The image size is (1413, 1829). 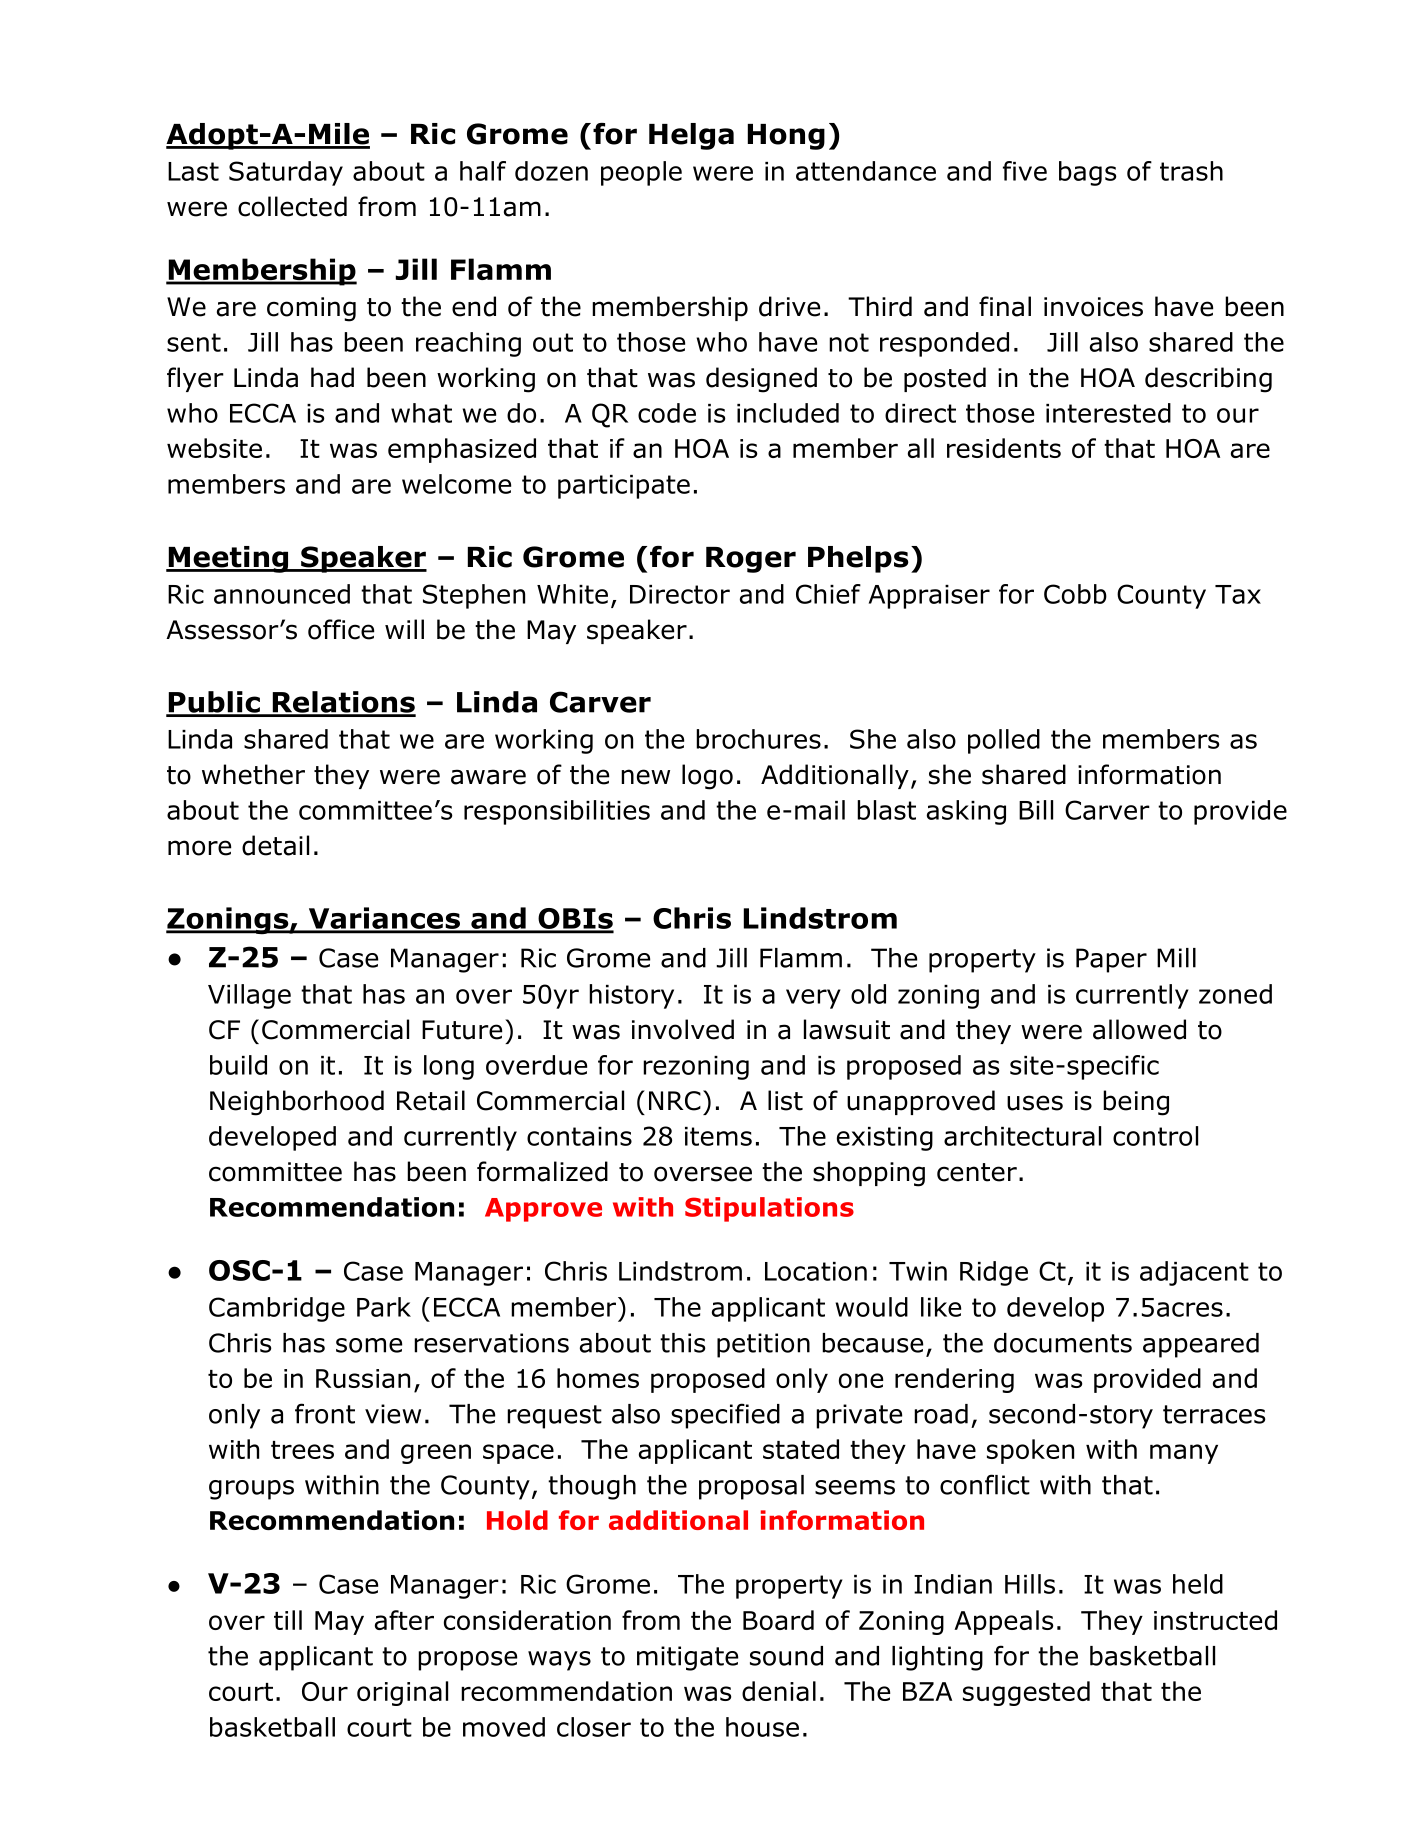 I want to click on Saturday, so click(x=286, y=173).
